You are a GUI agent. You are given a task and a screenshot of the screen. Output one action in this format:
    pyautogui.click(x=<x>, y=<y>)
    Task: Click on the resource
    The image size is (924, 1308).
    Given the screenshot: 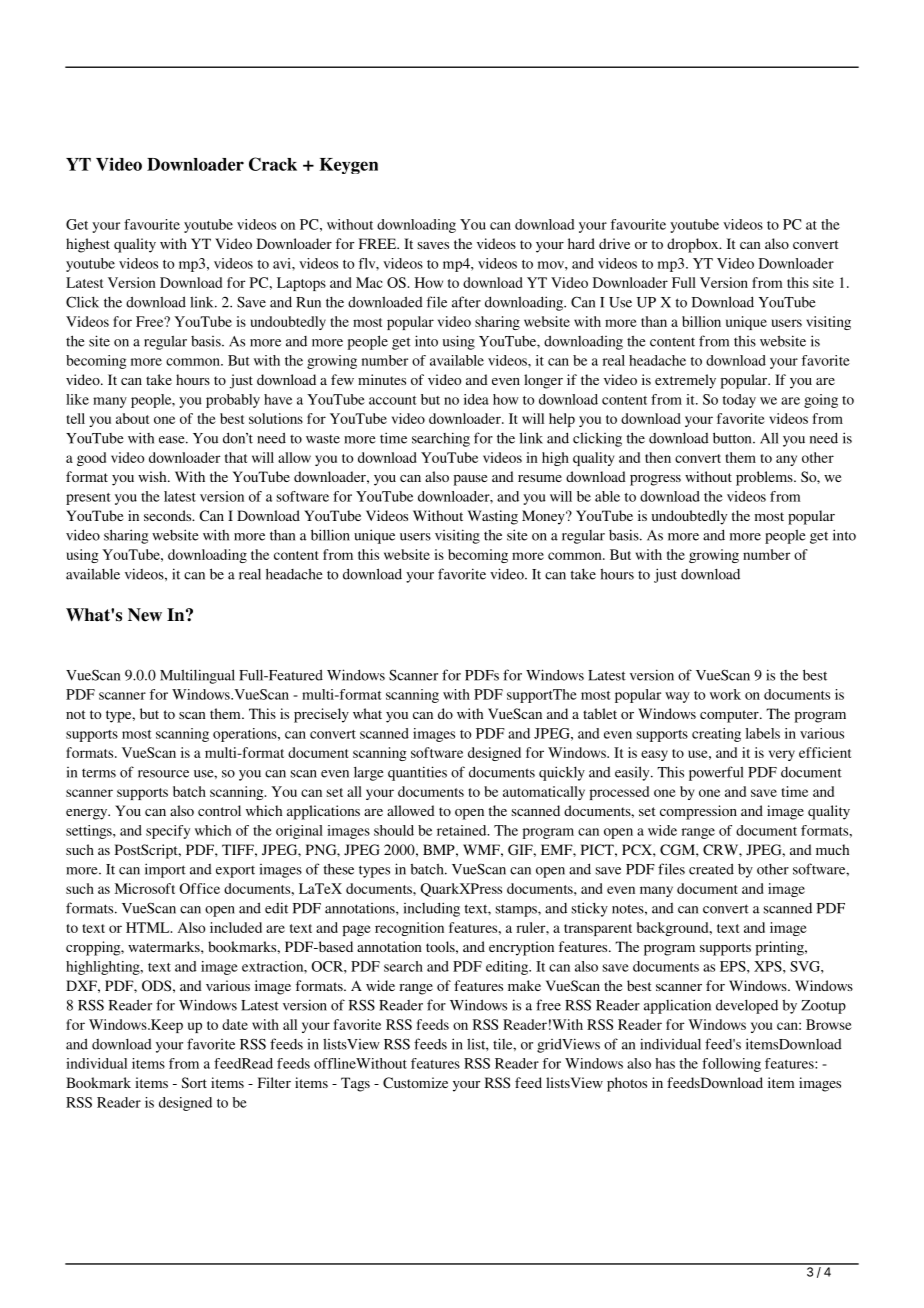 What is the action you would take?
    pyautogui.click(x=163, y=774)
